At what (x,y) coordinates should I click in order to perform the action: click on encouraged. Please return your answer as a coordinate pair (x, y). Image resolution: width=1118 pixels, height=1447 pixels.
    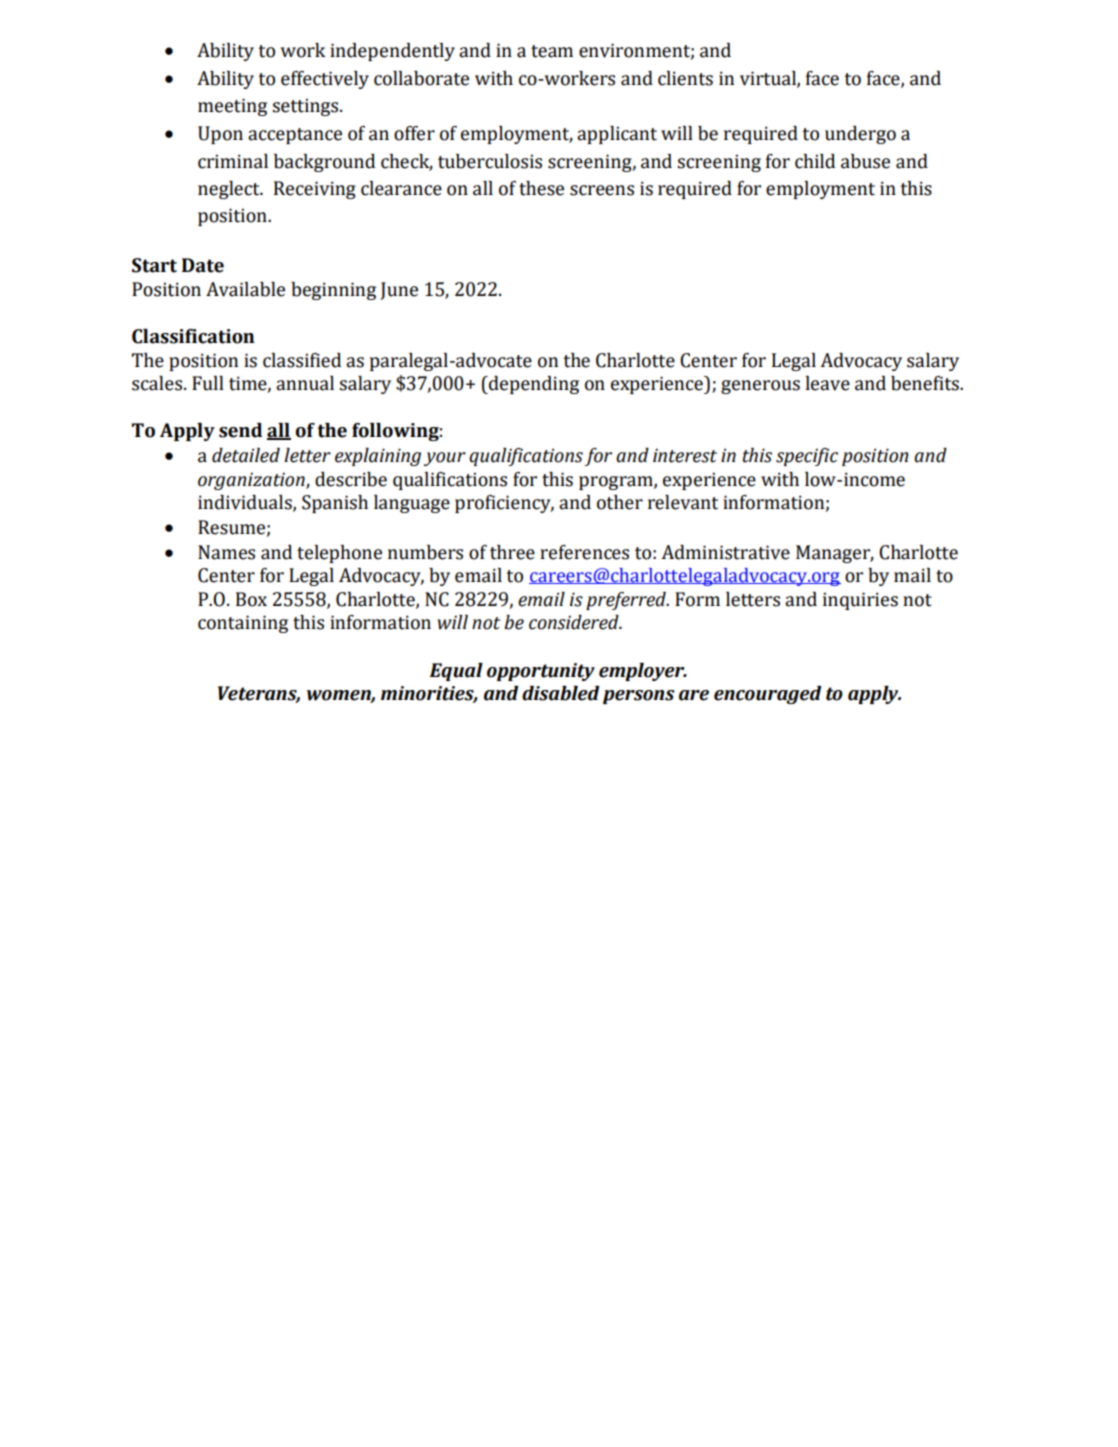
    Looking at the image, I should click on (768, 695).
